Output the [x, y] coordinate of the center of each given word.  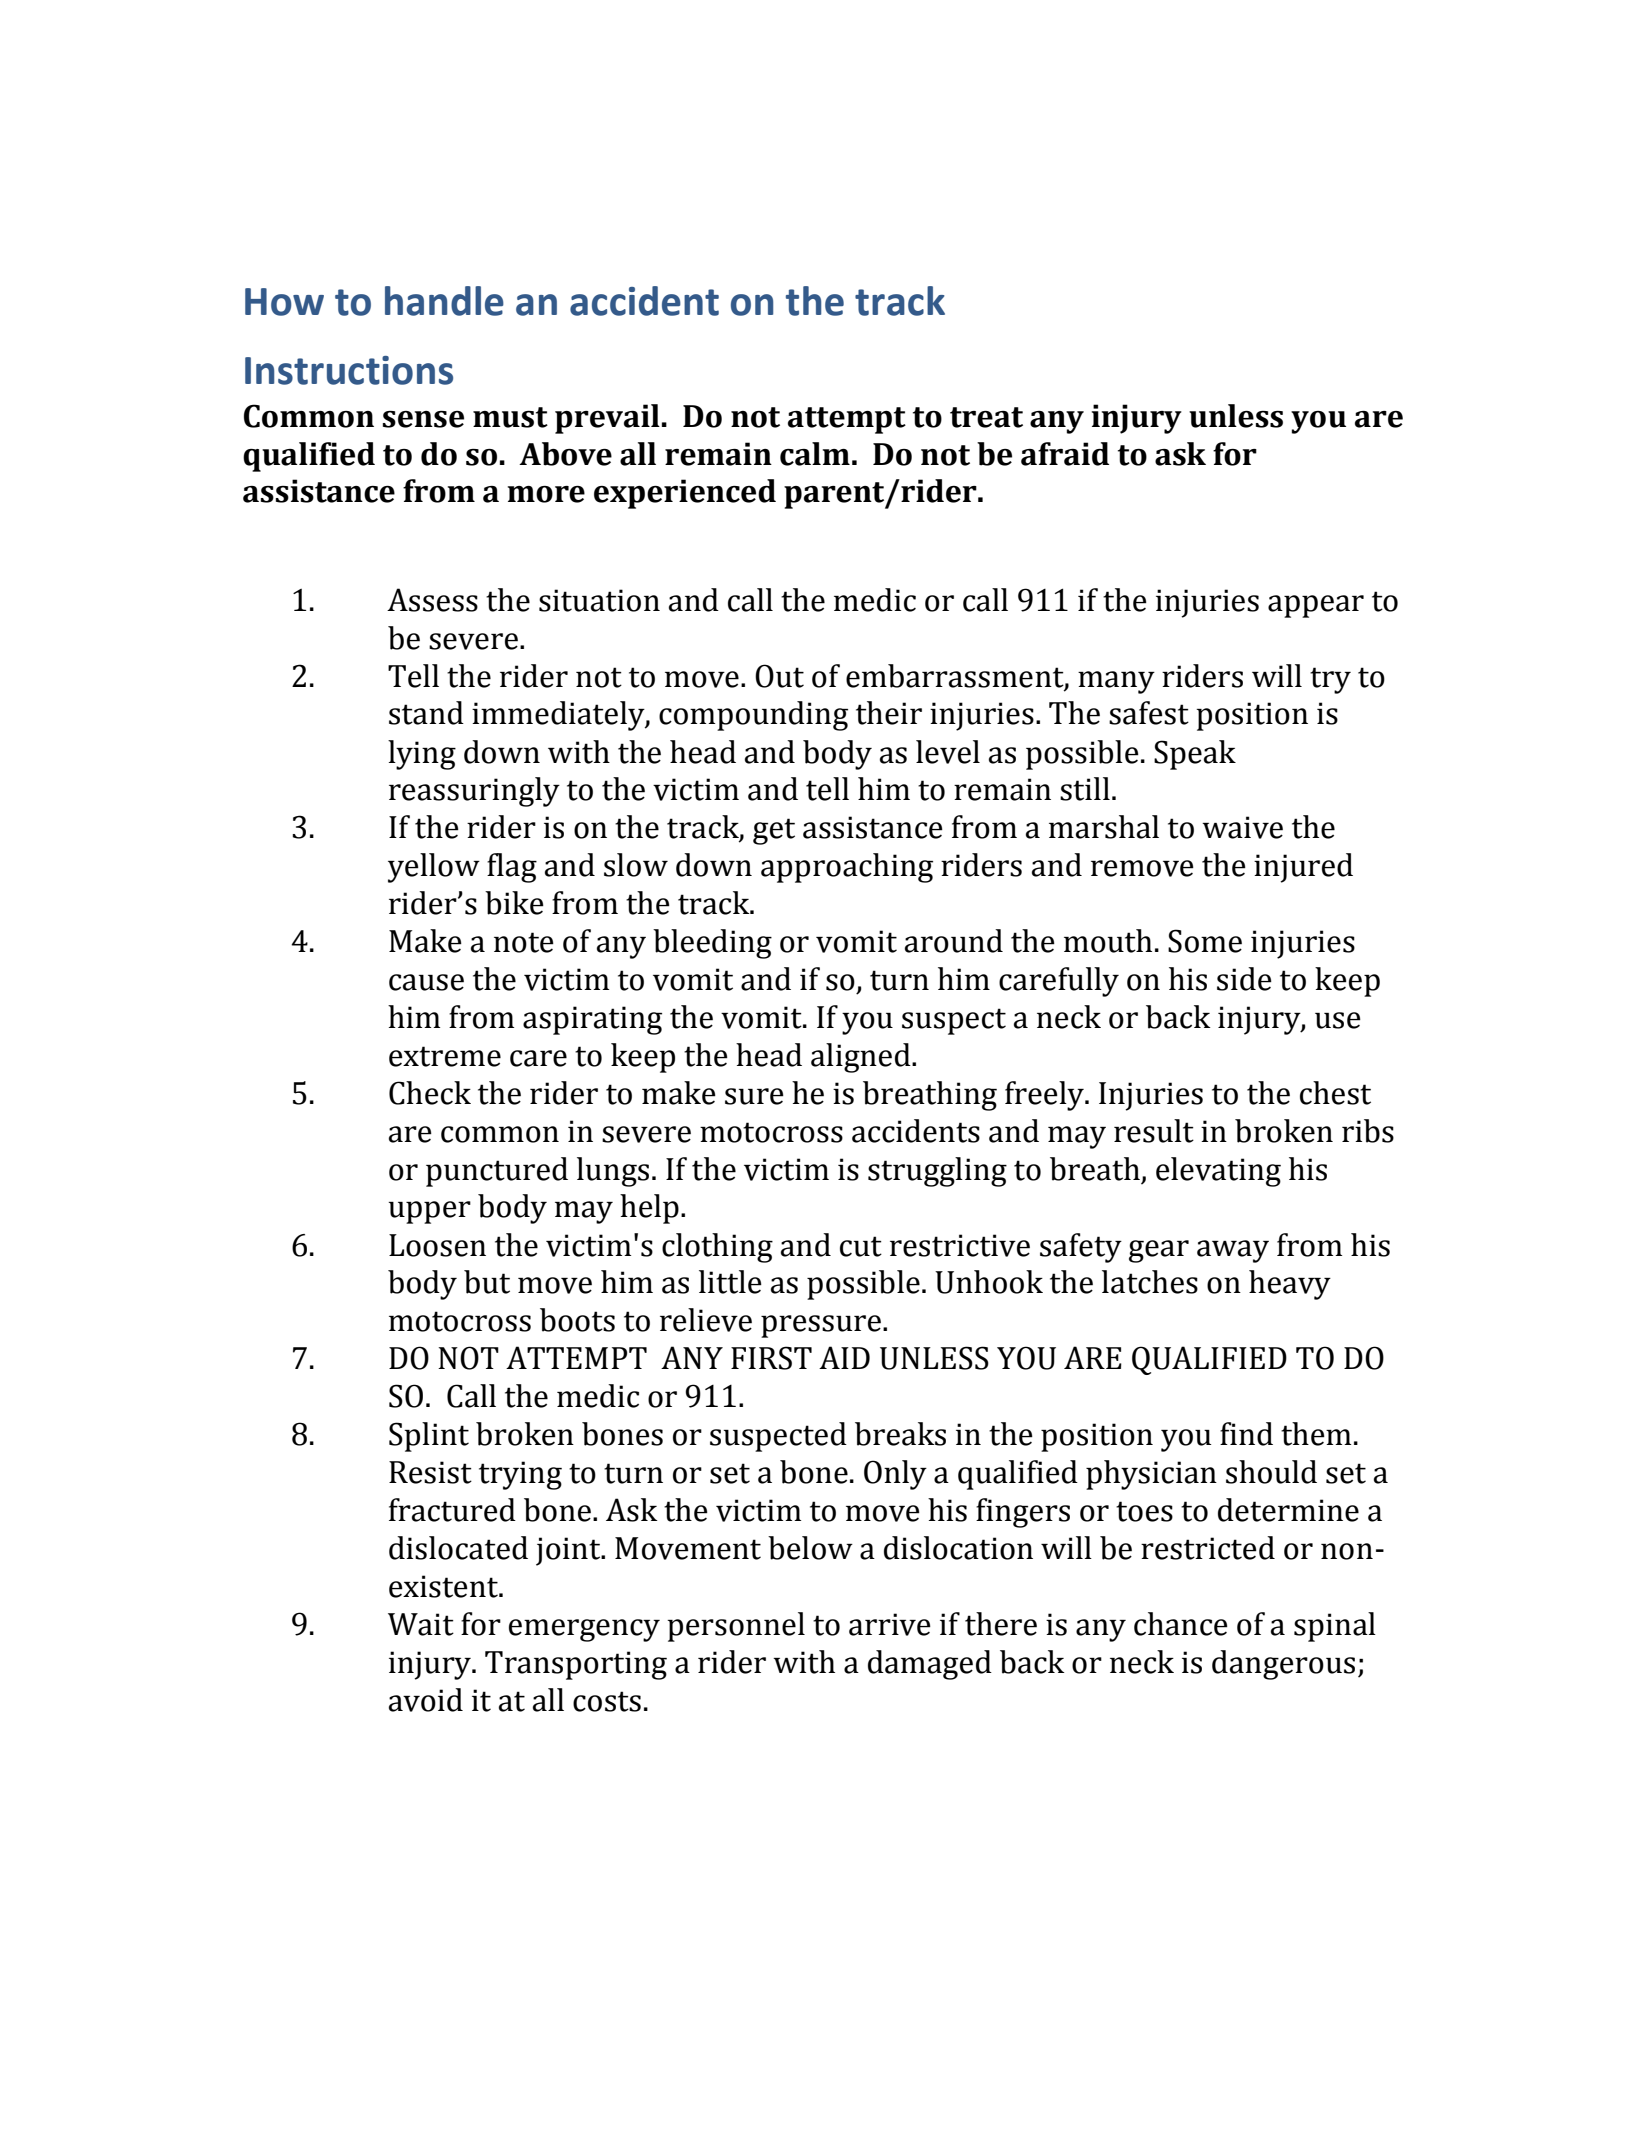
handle [444, 301]
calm [815, 454]
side [1244, 979]
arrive [890, 1624]
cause [426, 982]
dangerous [1283, 1665]
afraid [1065, 454]
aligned [862, 1058]
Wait [421, 1624]
